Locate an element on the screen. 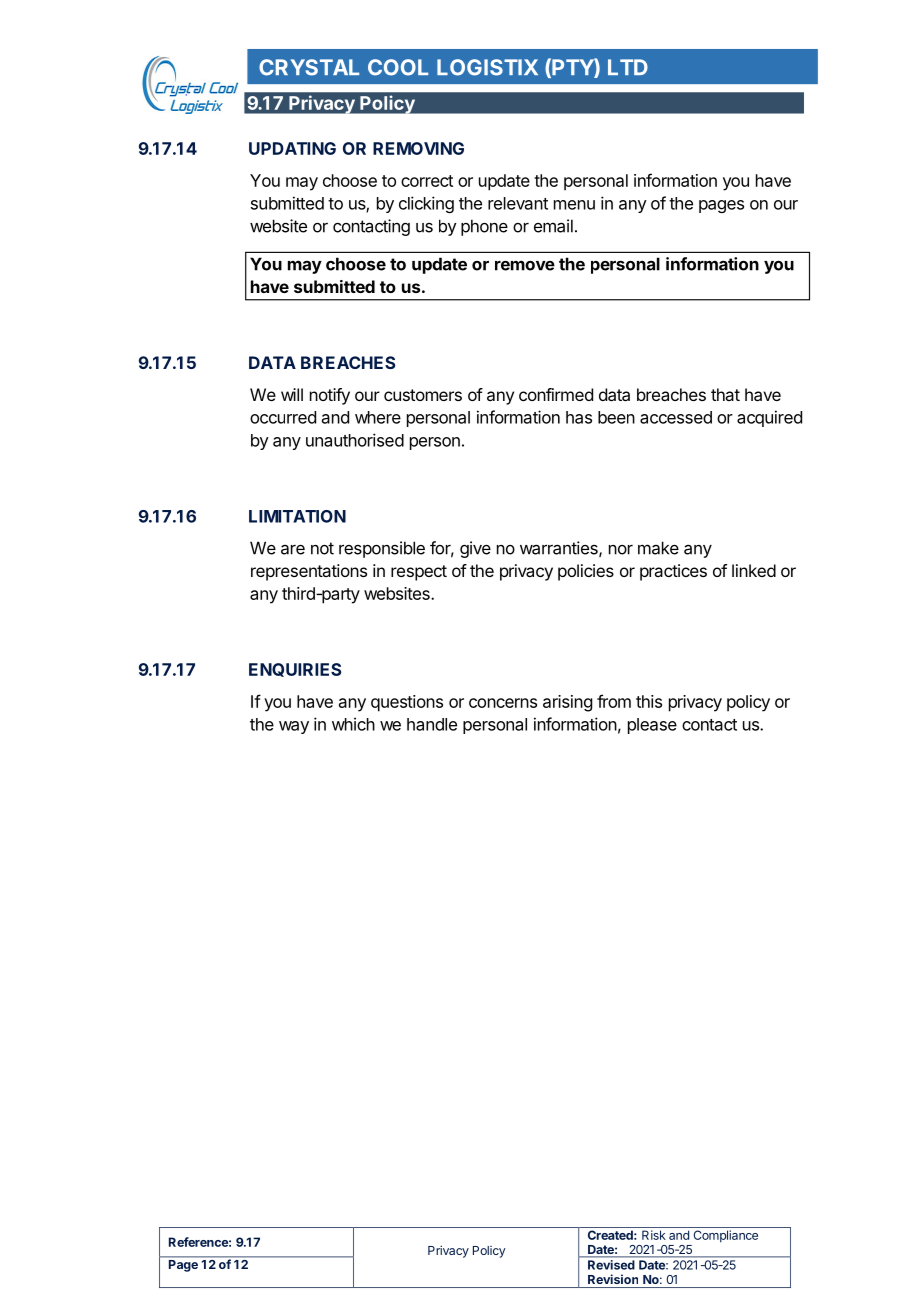  accessed is located at coordinates (676, 417).
